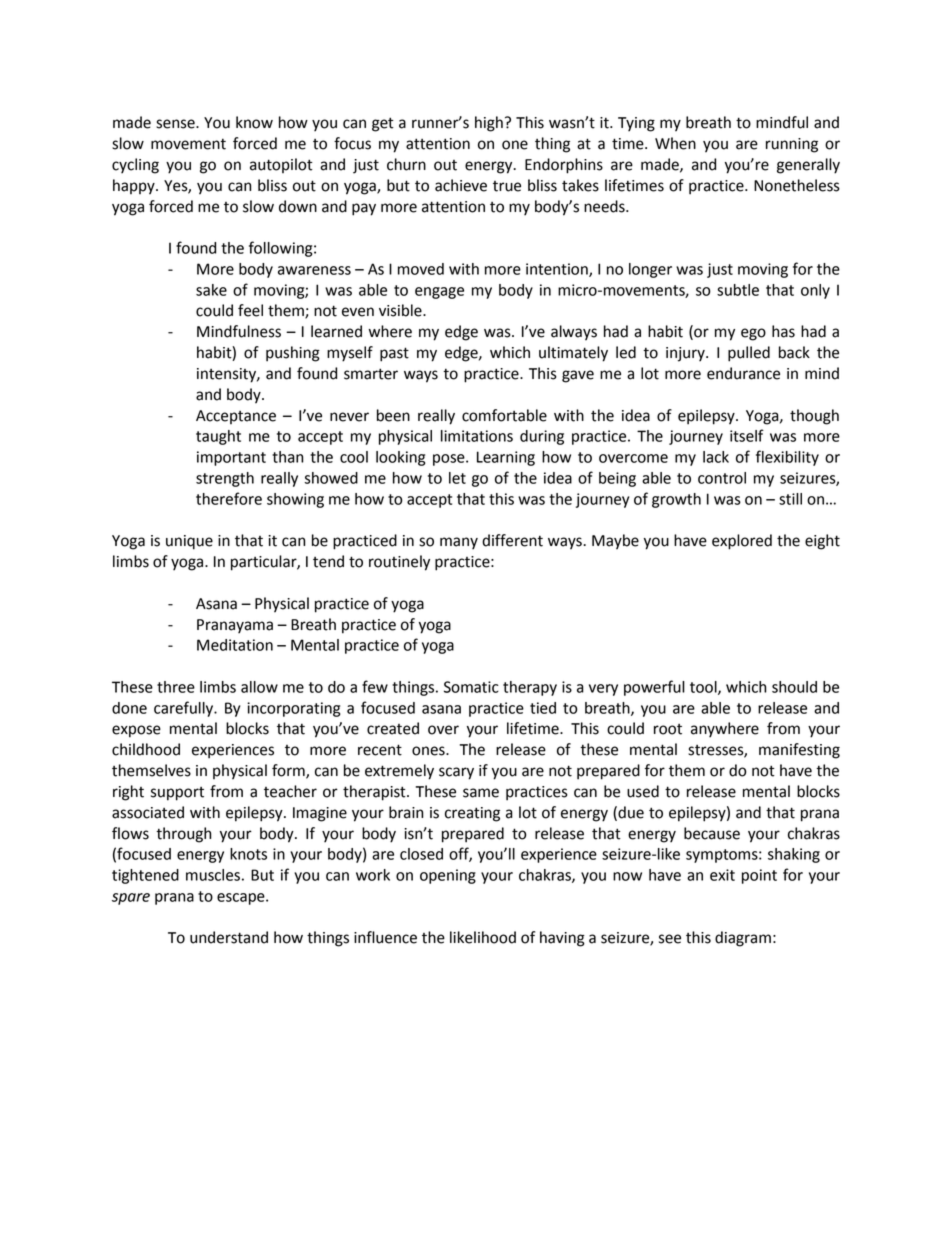  I want to click on Somatic, so click(471, 687).
